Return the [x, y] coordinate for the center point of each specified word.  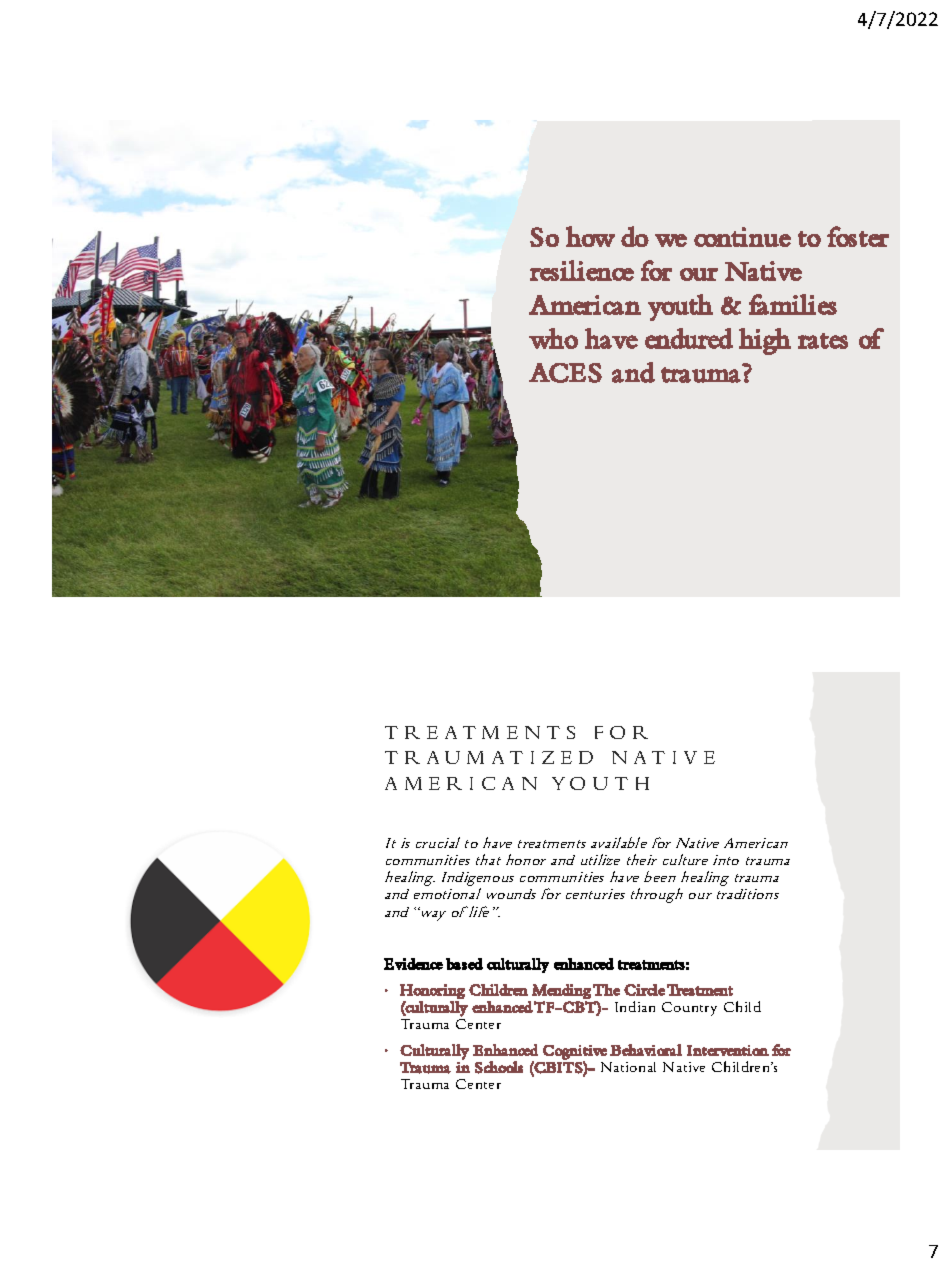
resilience [582, 270]
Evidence [413, 964]
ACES [565, 373]
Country [689, 1009]
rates [823, 341]
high [765, 341]
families [793, 304]
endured [689, 338]
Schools [499, 1067]
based [464, 964]
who [553, 338]
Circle [644, 990]
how [590, 236]
